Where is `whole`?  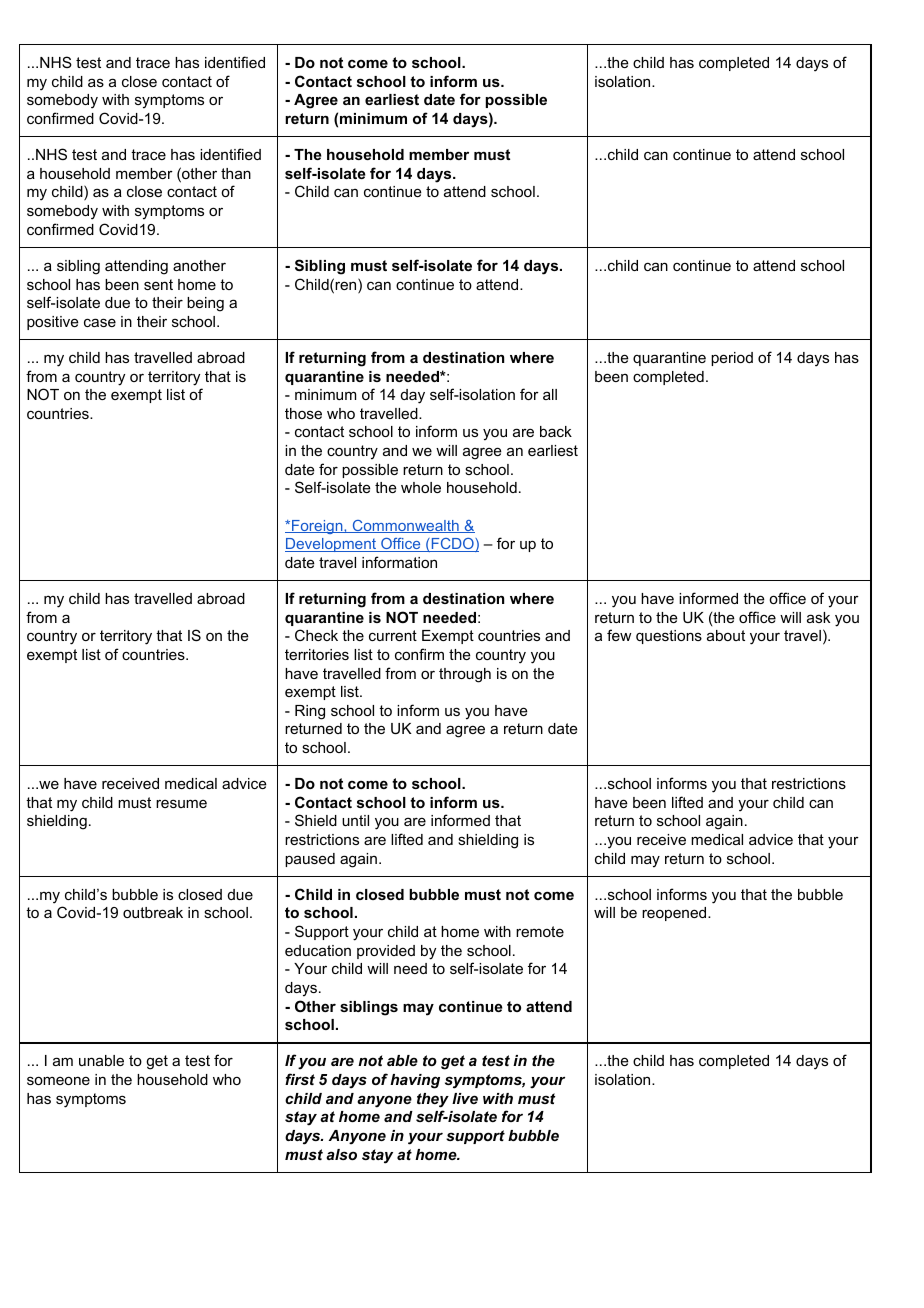
whole is located at coordinates (421, 487).
